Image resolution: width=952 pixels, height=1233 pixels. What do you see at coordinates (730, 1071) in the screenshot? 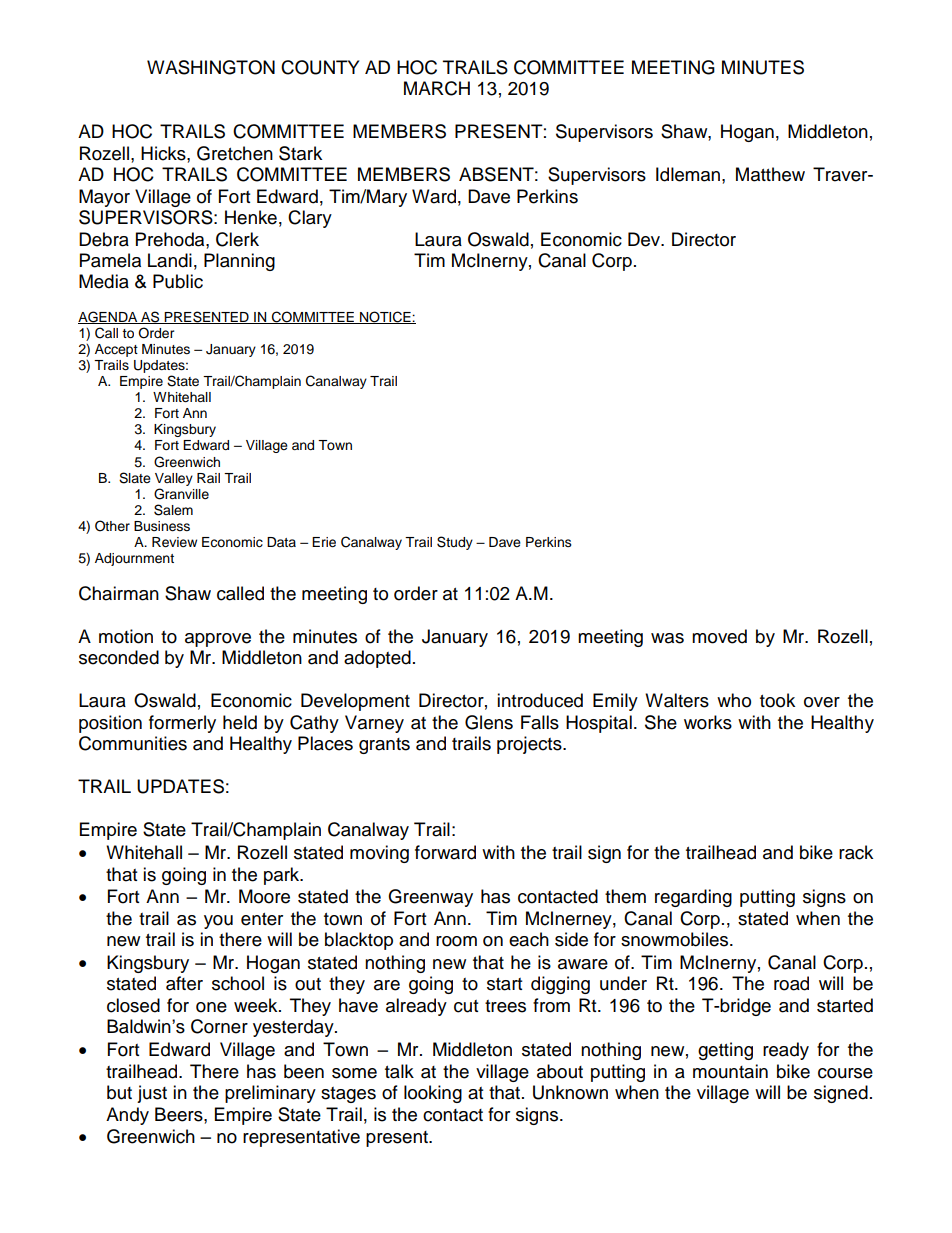
I see `mountain` at bounding box center [730, 1071].
